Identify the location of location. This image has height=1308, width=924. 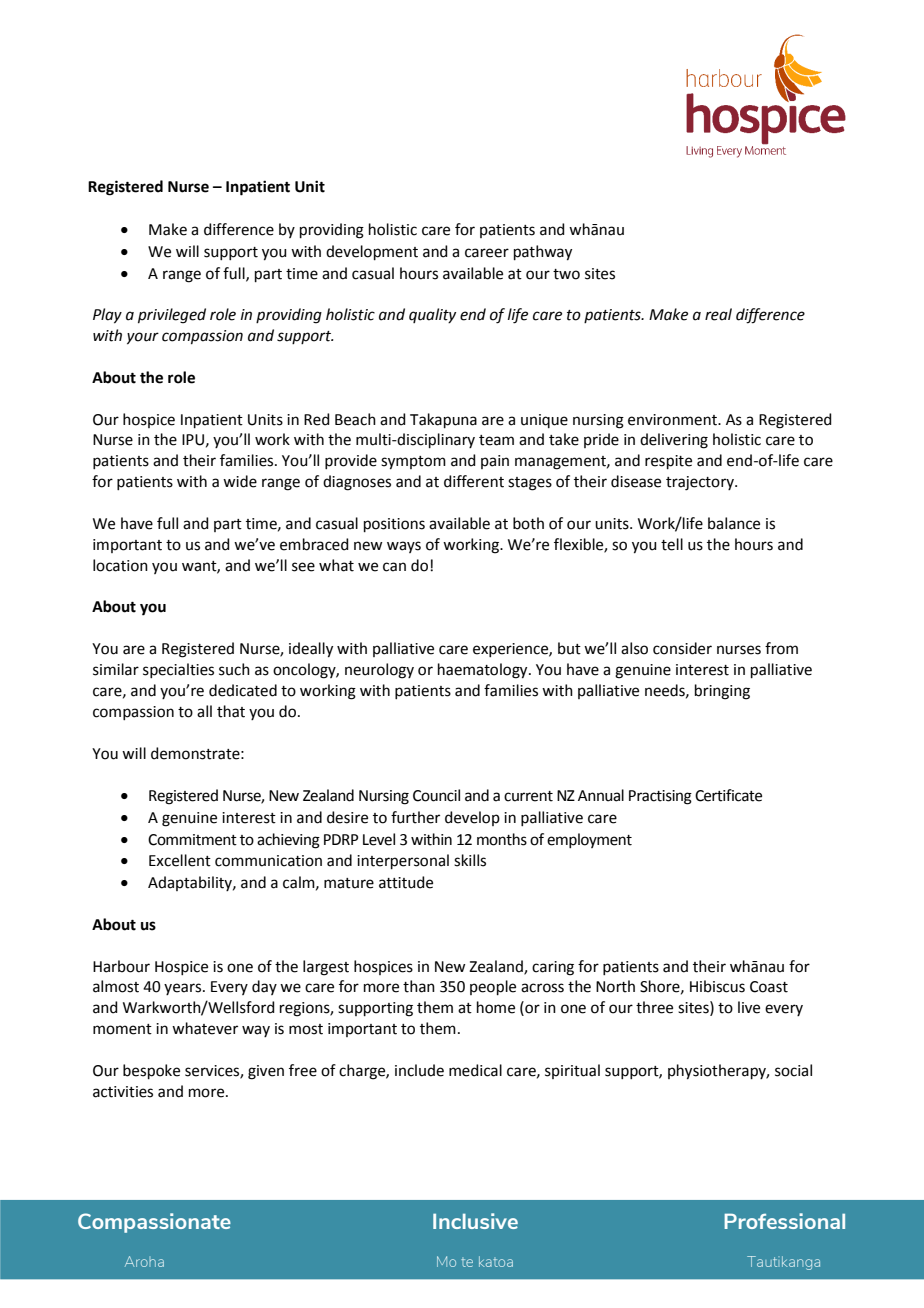
(120, 565).
